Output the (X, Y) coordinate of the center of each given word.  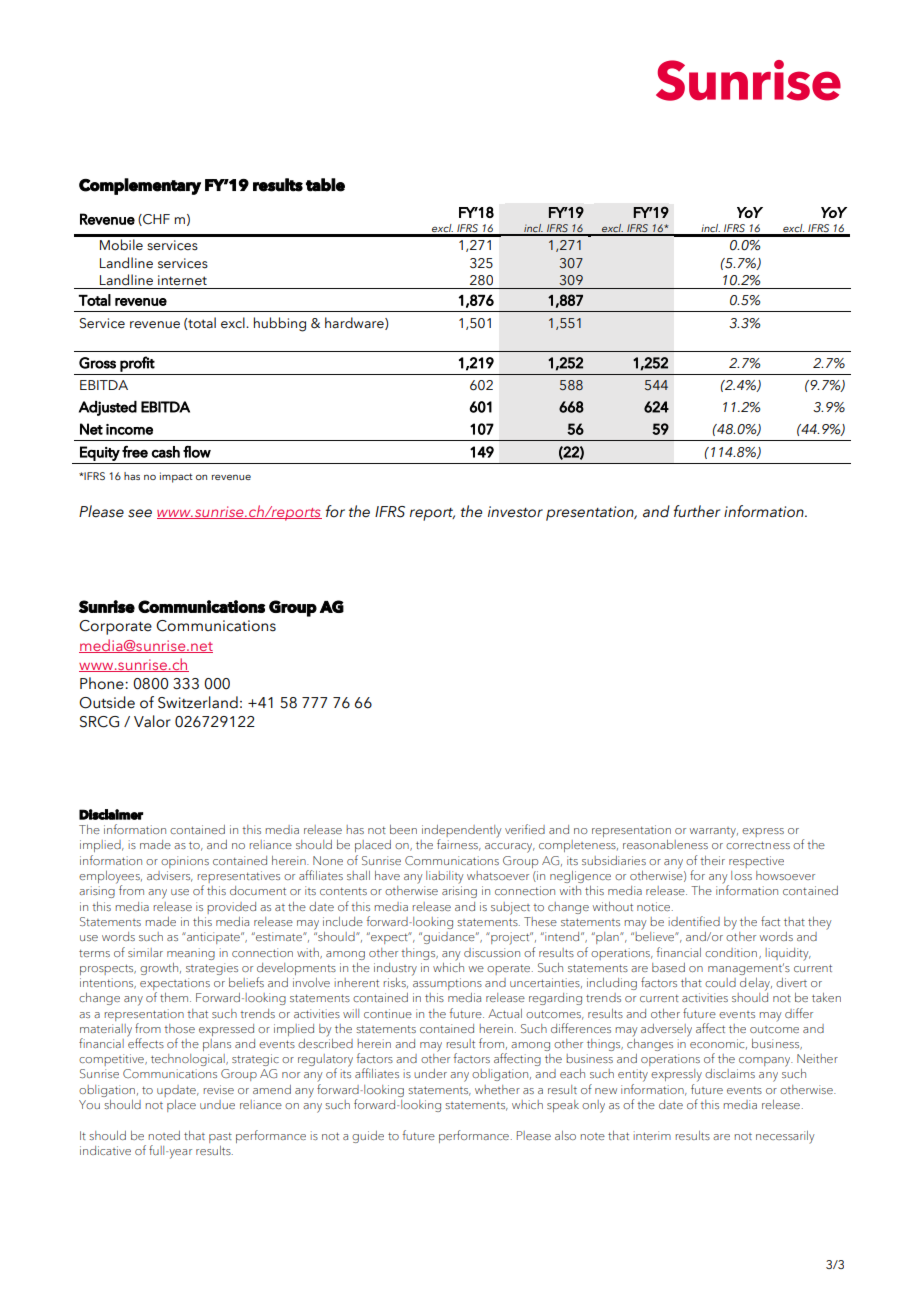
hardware (355, 323)
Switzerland (198, 702)
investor (515, 512)
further (697, 511)
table (325, 185)
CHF (155, 220)
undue (217, 1104)
